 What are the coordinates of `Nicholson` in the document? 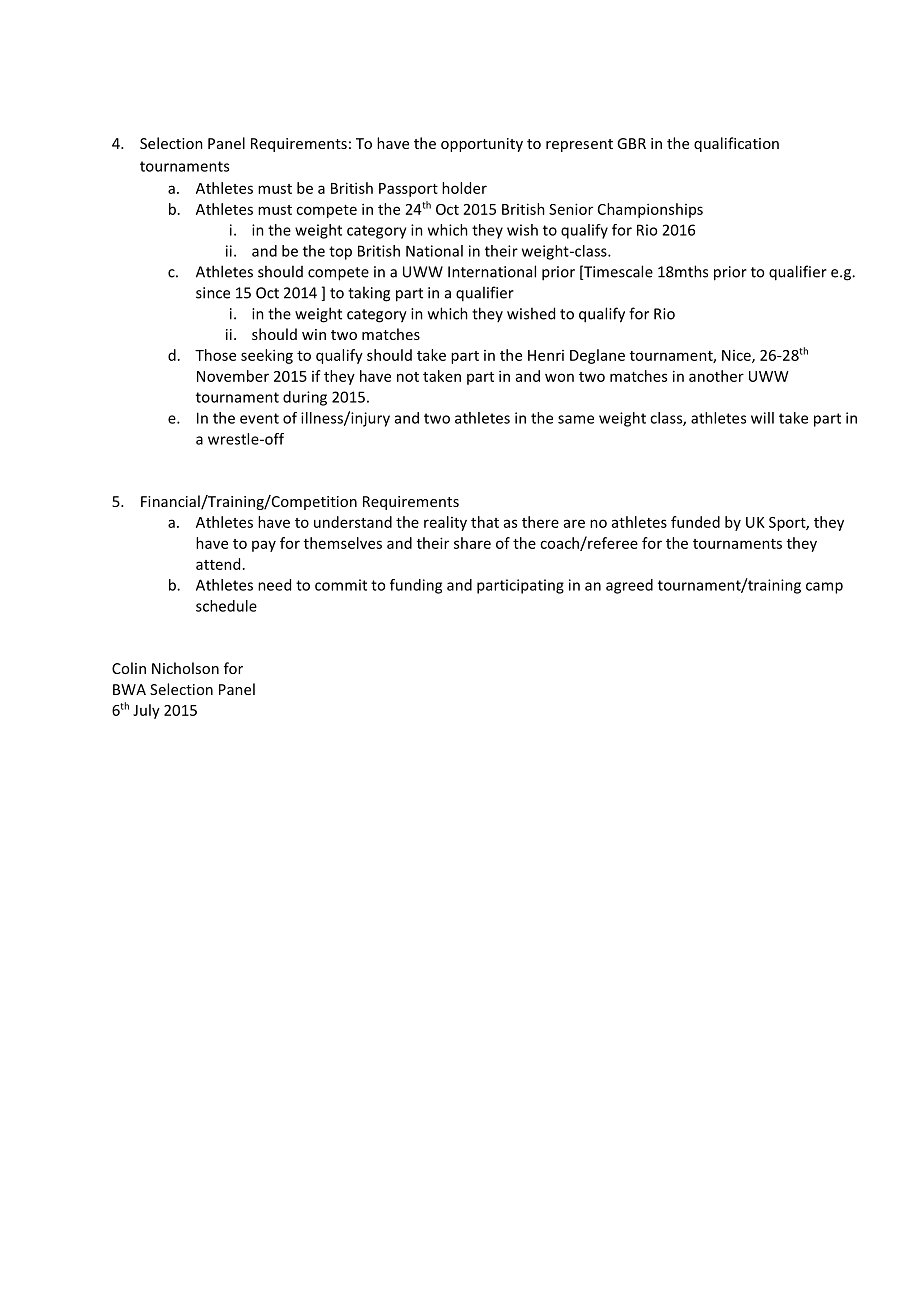 It's located at (185, 668).
